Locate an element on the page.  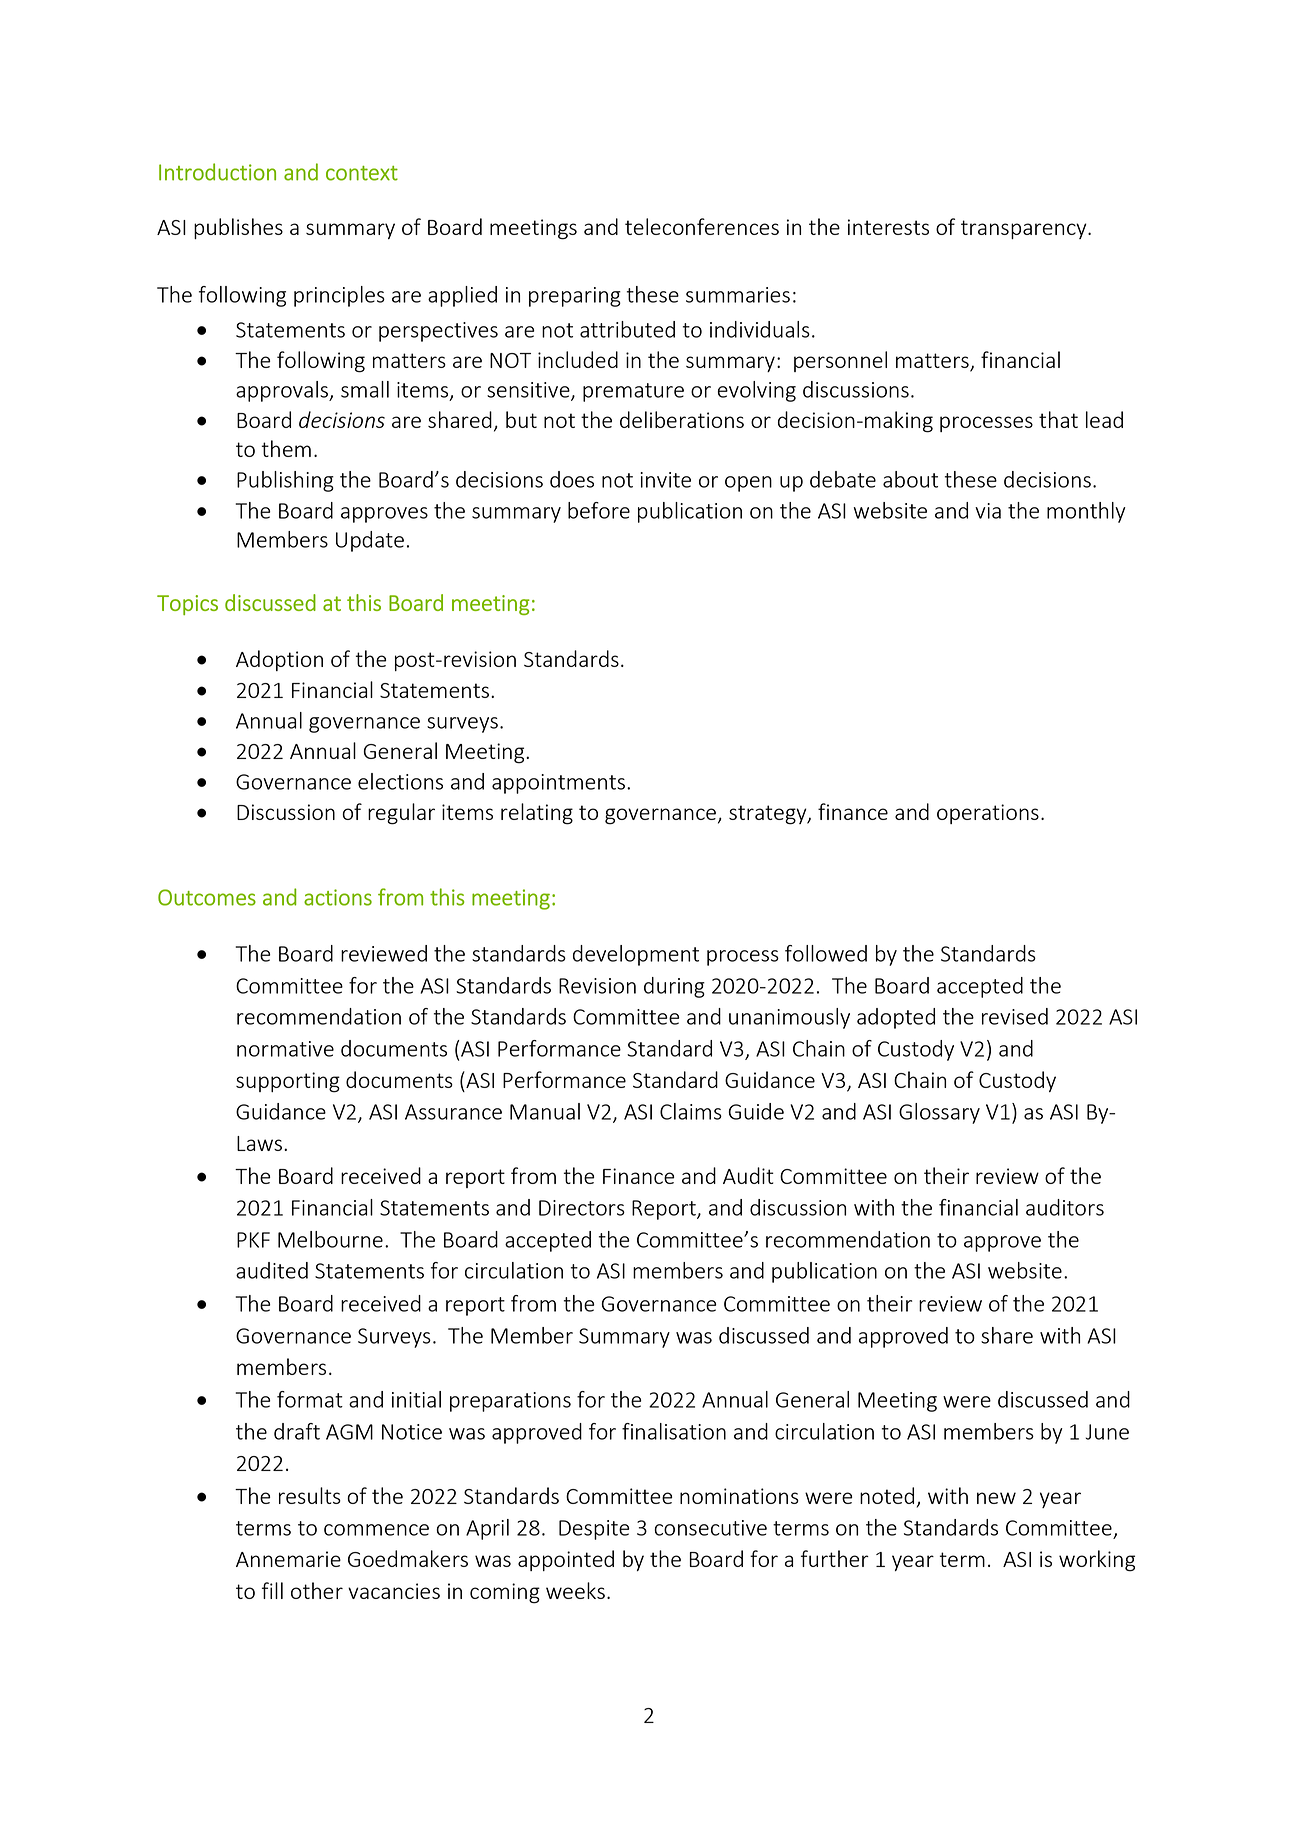
preparing is located at coordinates (575, 297).
